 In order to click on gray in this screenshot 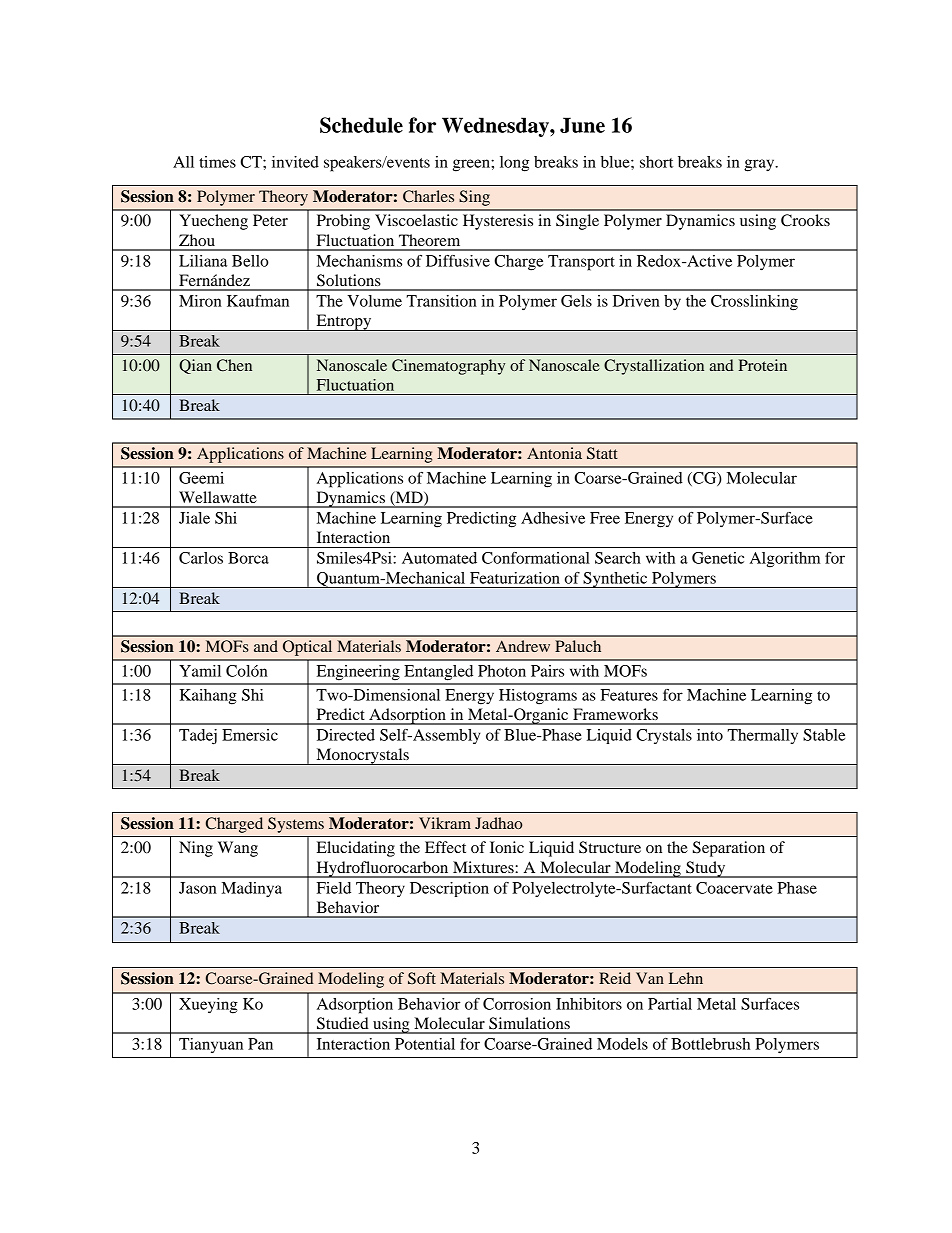, I will do `click(760, 165)`.
